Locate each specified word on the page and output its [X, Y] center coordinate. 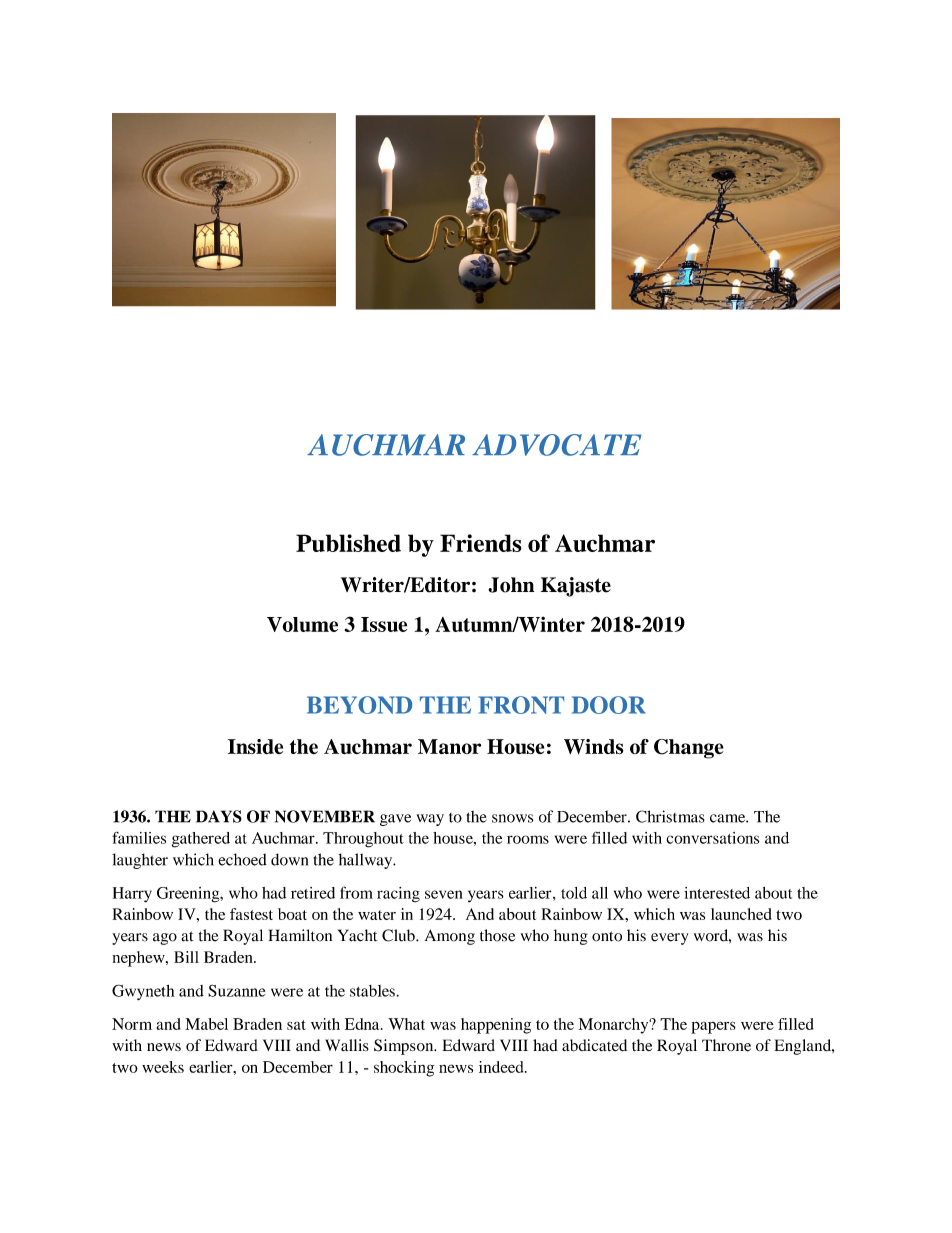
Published [348, 543]
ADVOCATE [556, 445]
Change [689, 749]
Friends [481, 543]
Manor [449, 746]
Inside [255, 746]
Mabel [206, 1024]
